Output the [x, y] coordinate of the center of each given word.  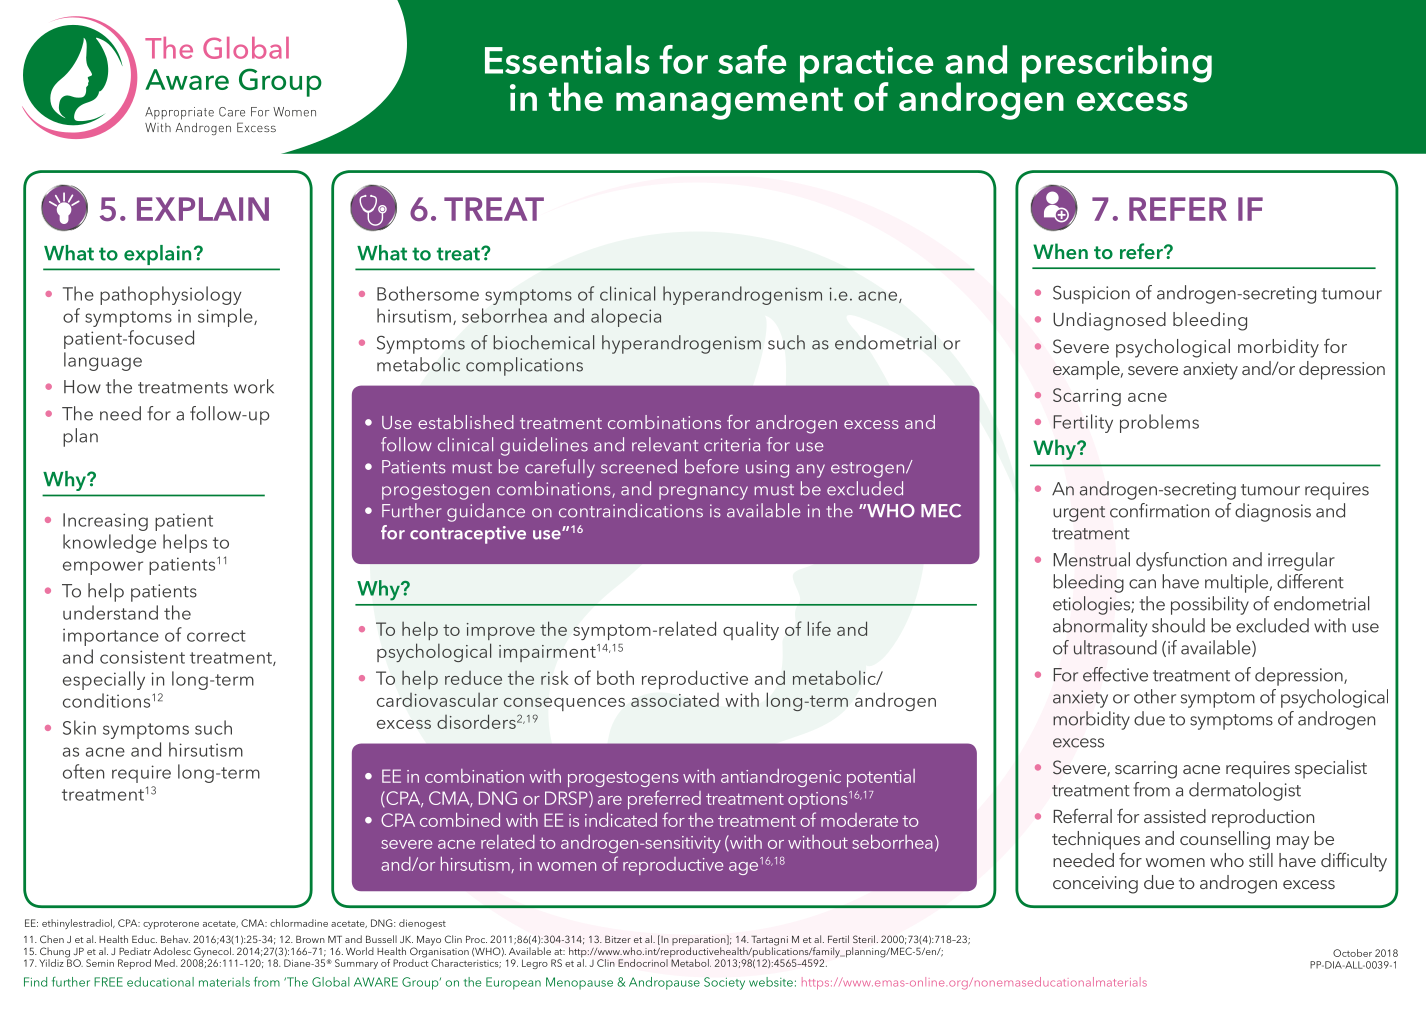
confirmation [1159, 510]
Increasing [105, 522]
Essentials [567, 59]
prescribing [1117, 64]
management [729, 103]
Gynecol [213, 953]
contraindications [631, 510]
